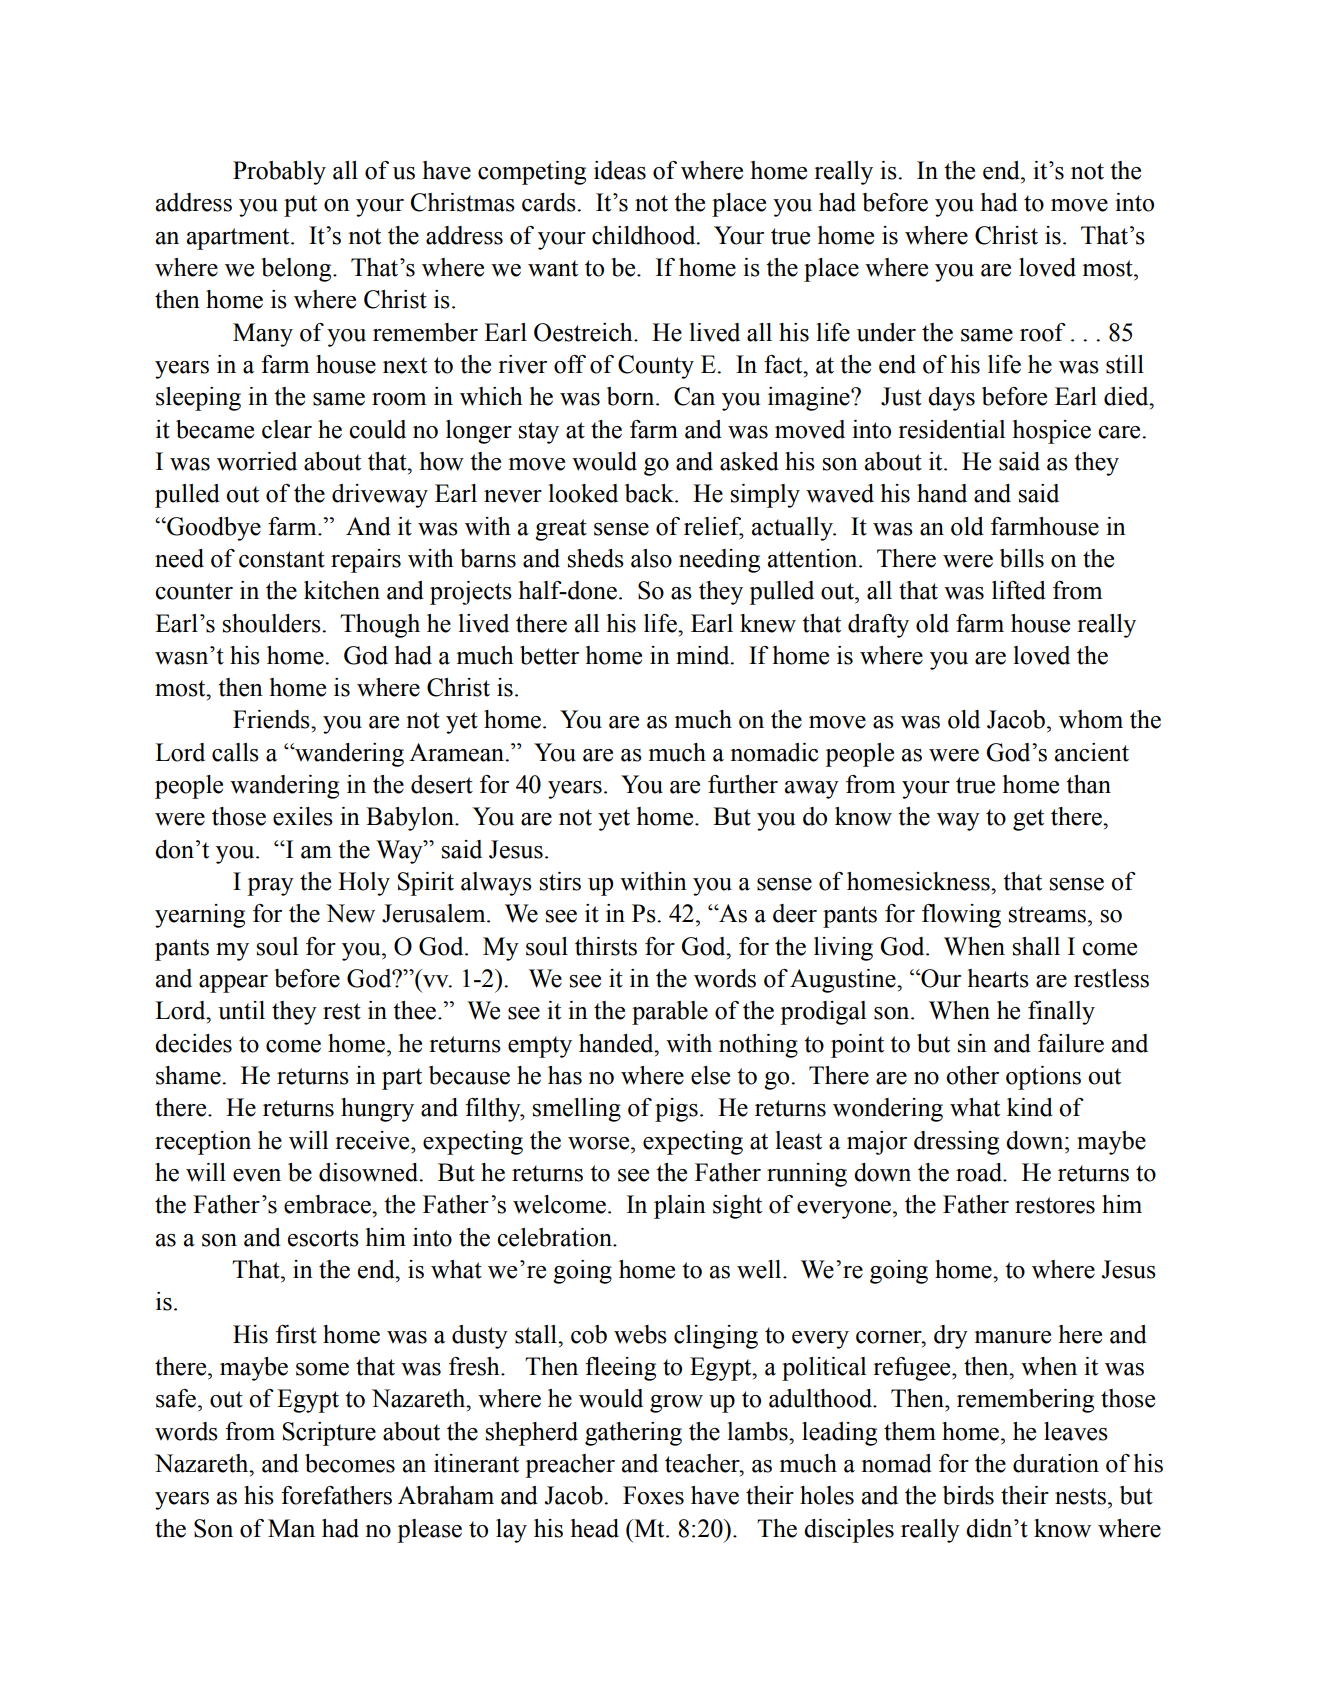  Describe the element at coordinates (323, 1238) in the page. I see `escorts` at that location.
